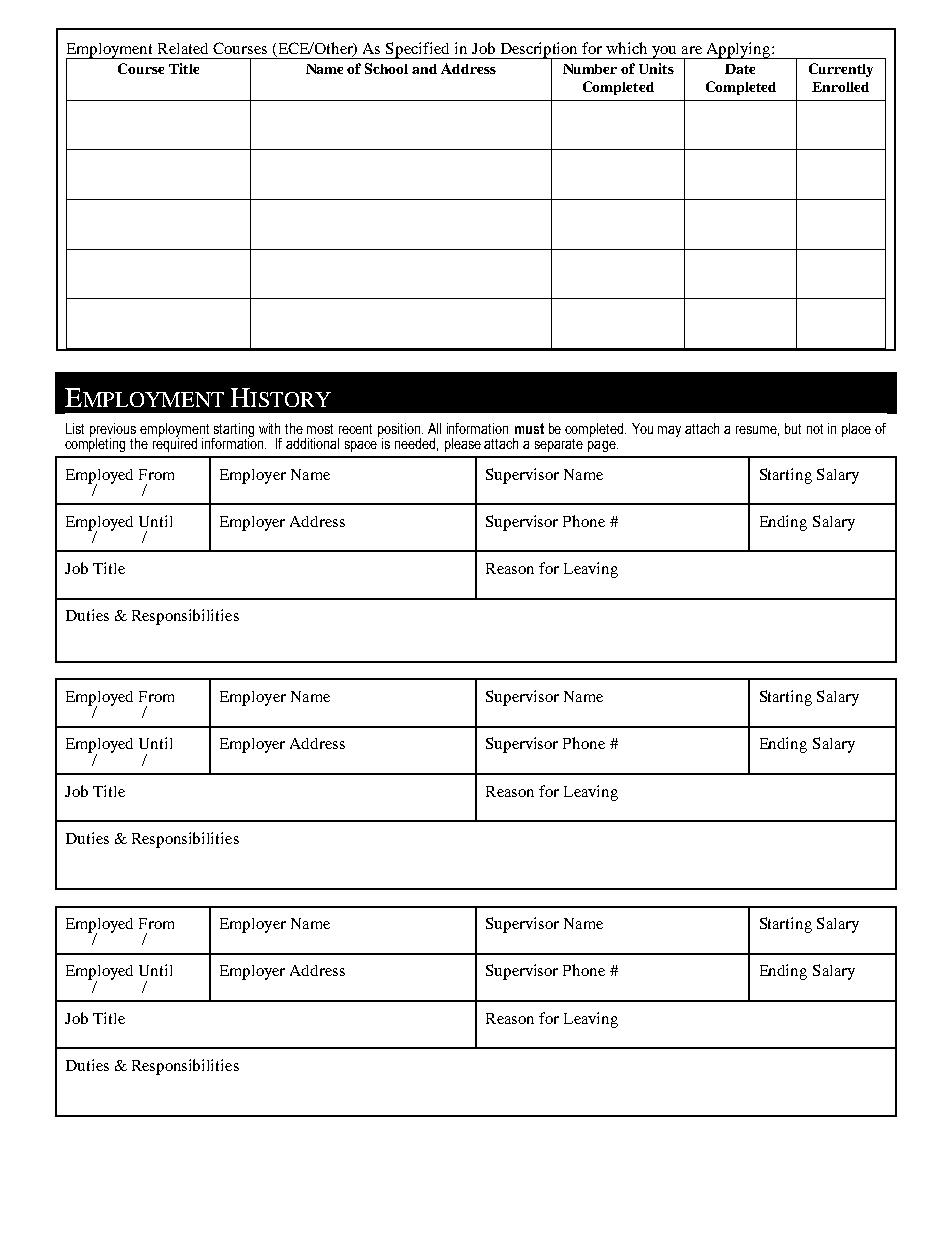 The height and width of the image is (1233, 952). Describe the element at coordinates (75, 428) in the image. I see `List` at that location.
